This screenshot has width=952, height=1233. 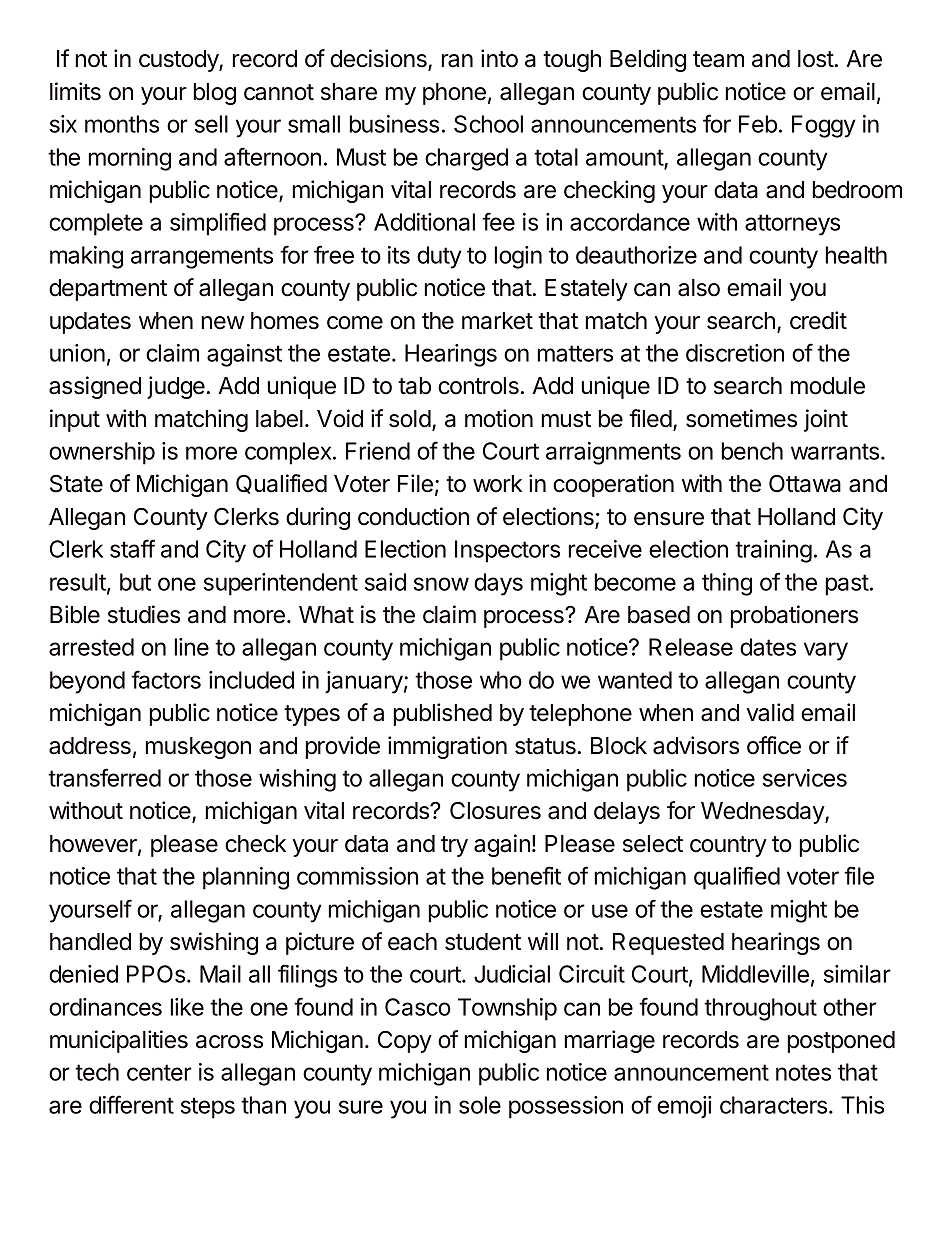 What do you see at coordinates (480, 1105) in the screenshot?
I see `sole` at bounding box center [480, 1105].
